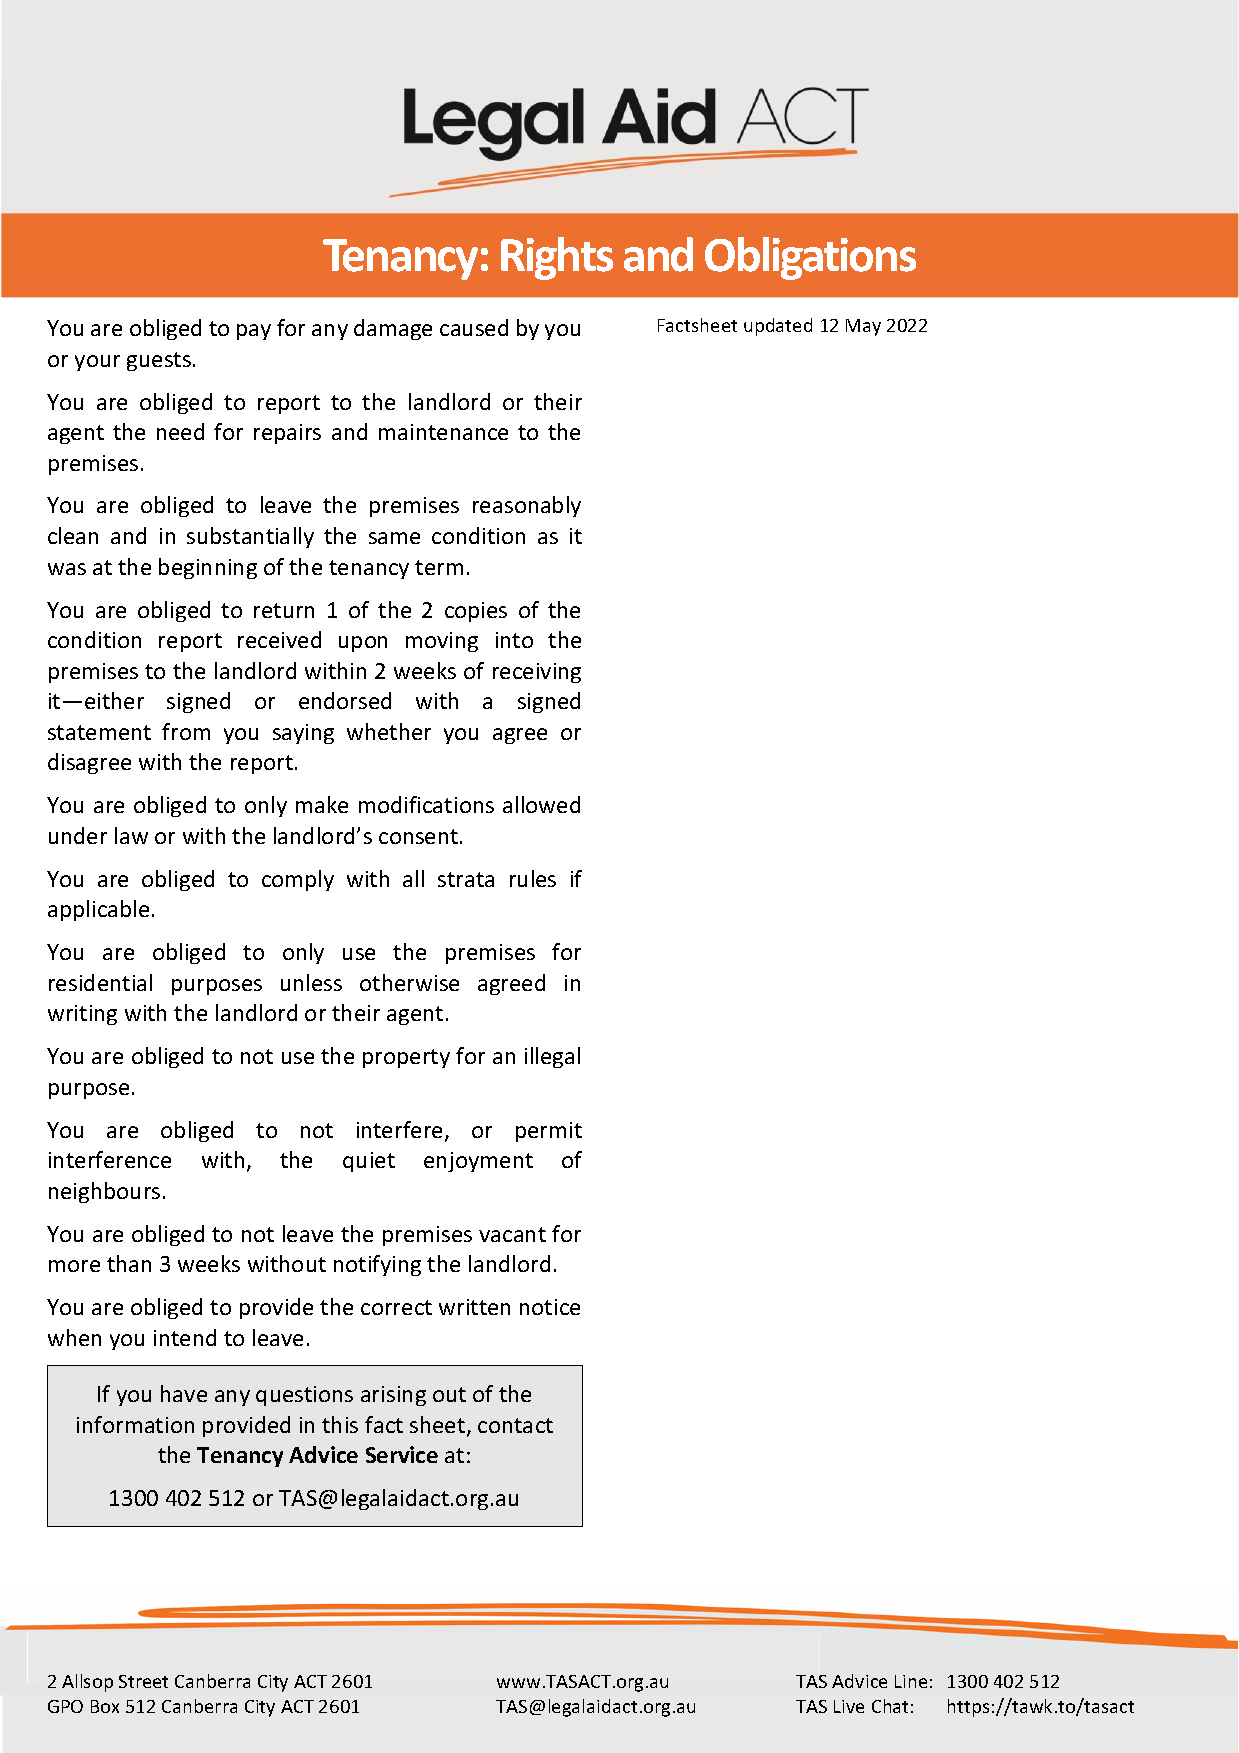  Describe the element at coordinates (159, 361) in the page. I see `guests` at that location.
